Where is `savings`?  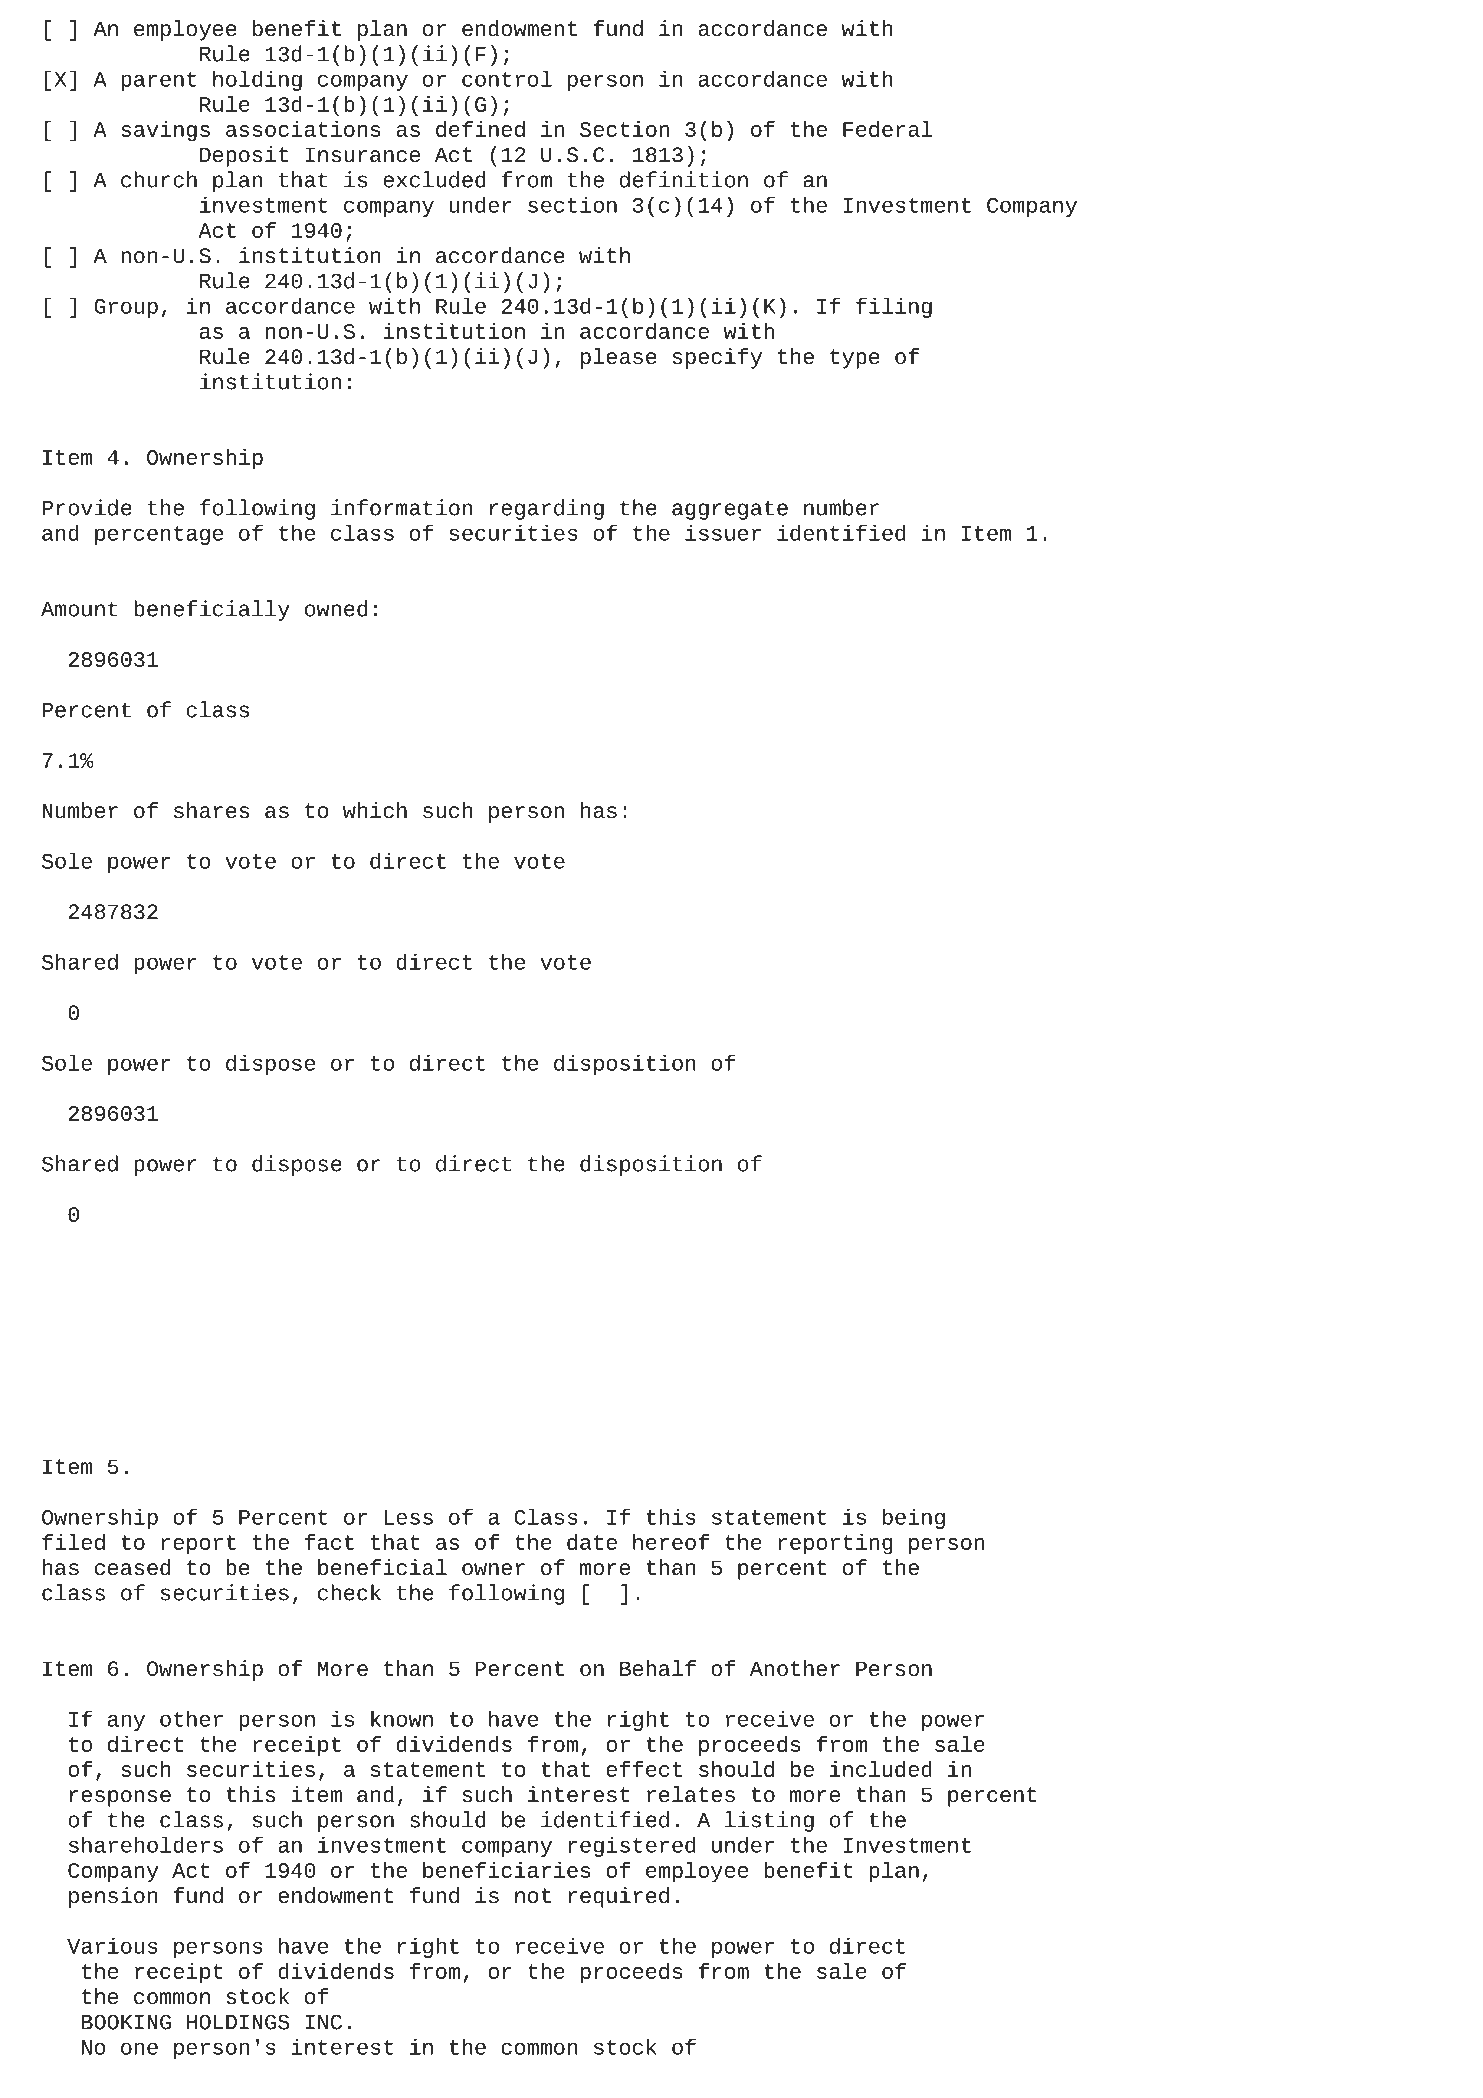 savings is located at coordinates (165, 131).
